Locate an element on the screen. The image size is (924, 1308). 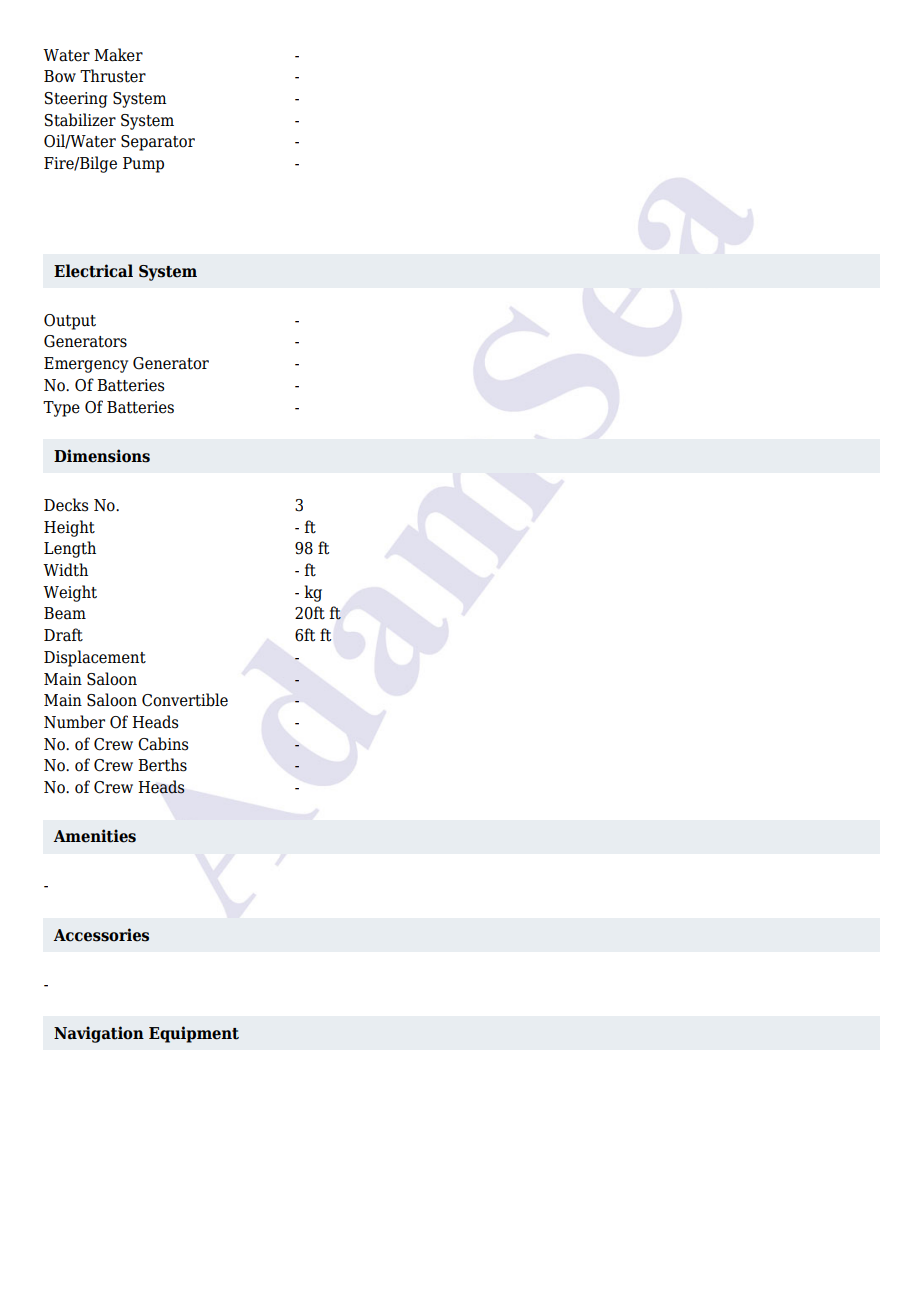
Number is located at coordinates (74, 722).
